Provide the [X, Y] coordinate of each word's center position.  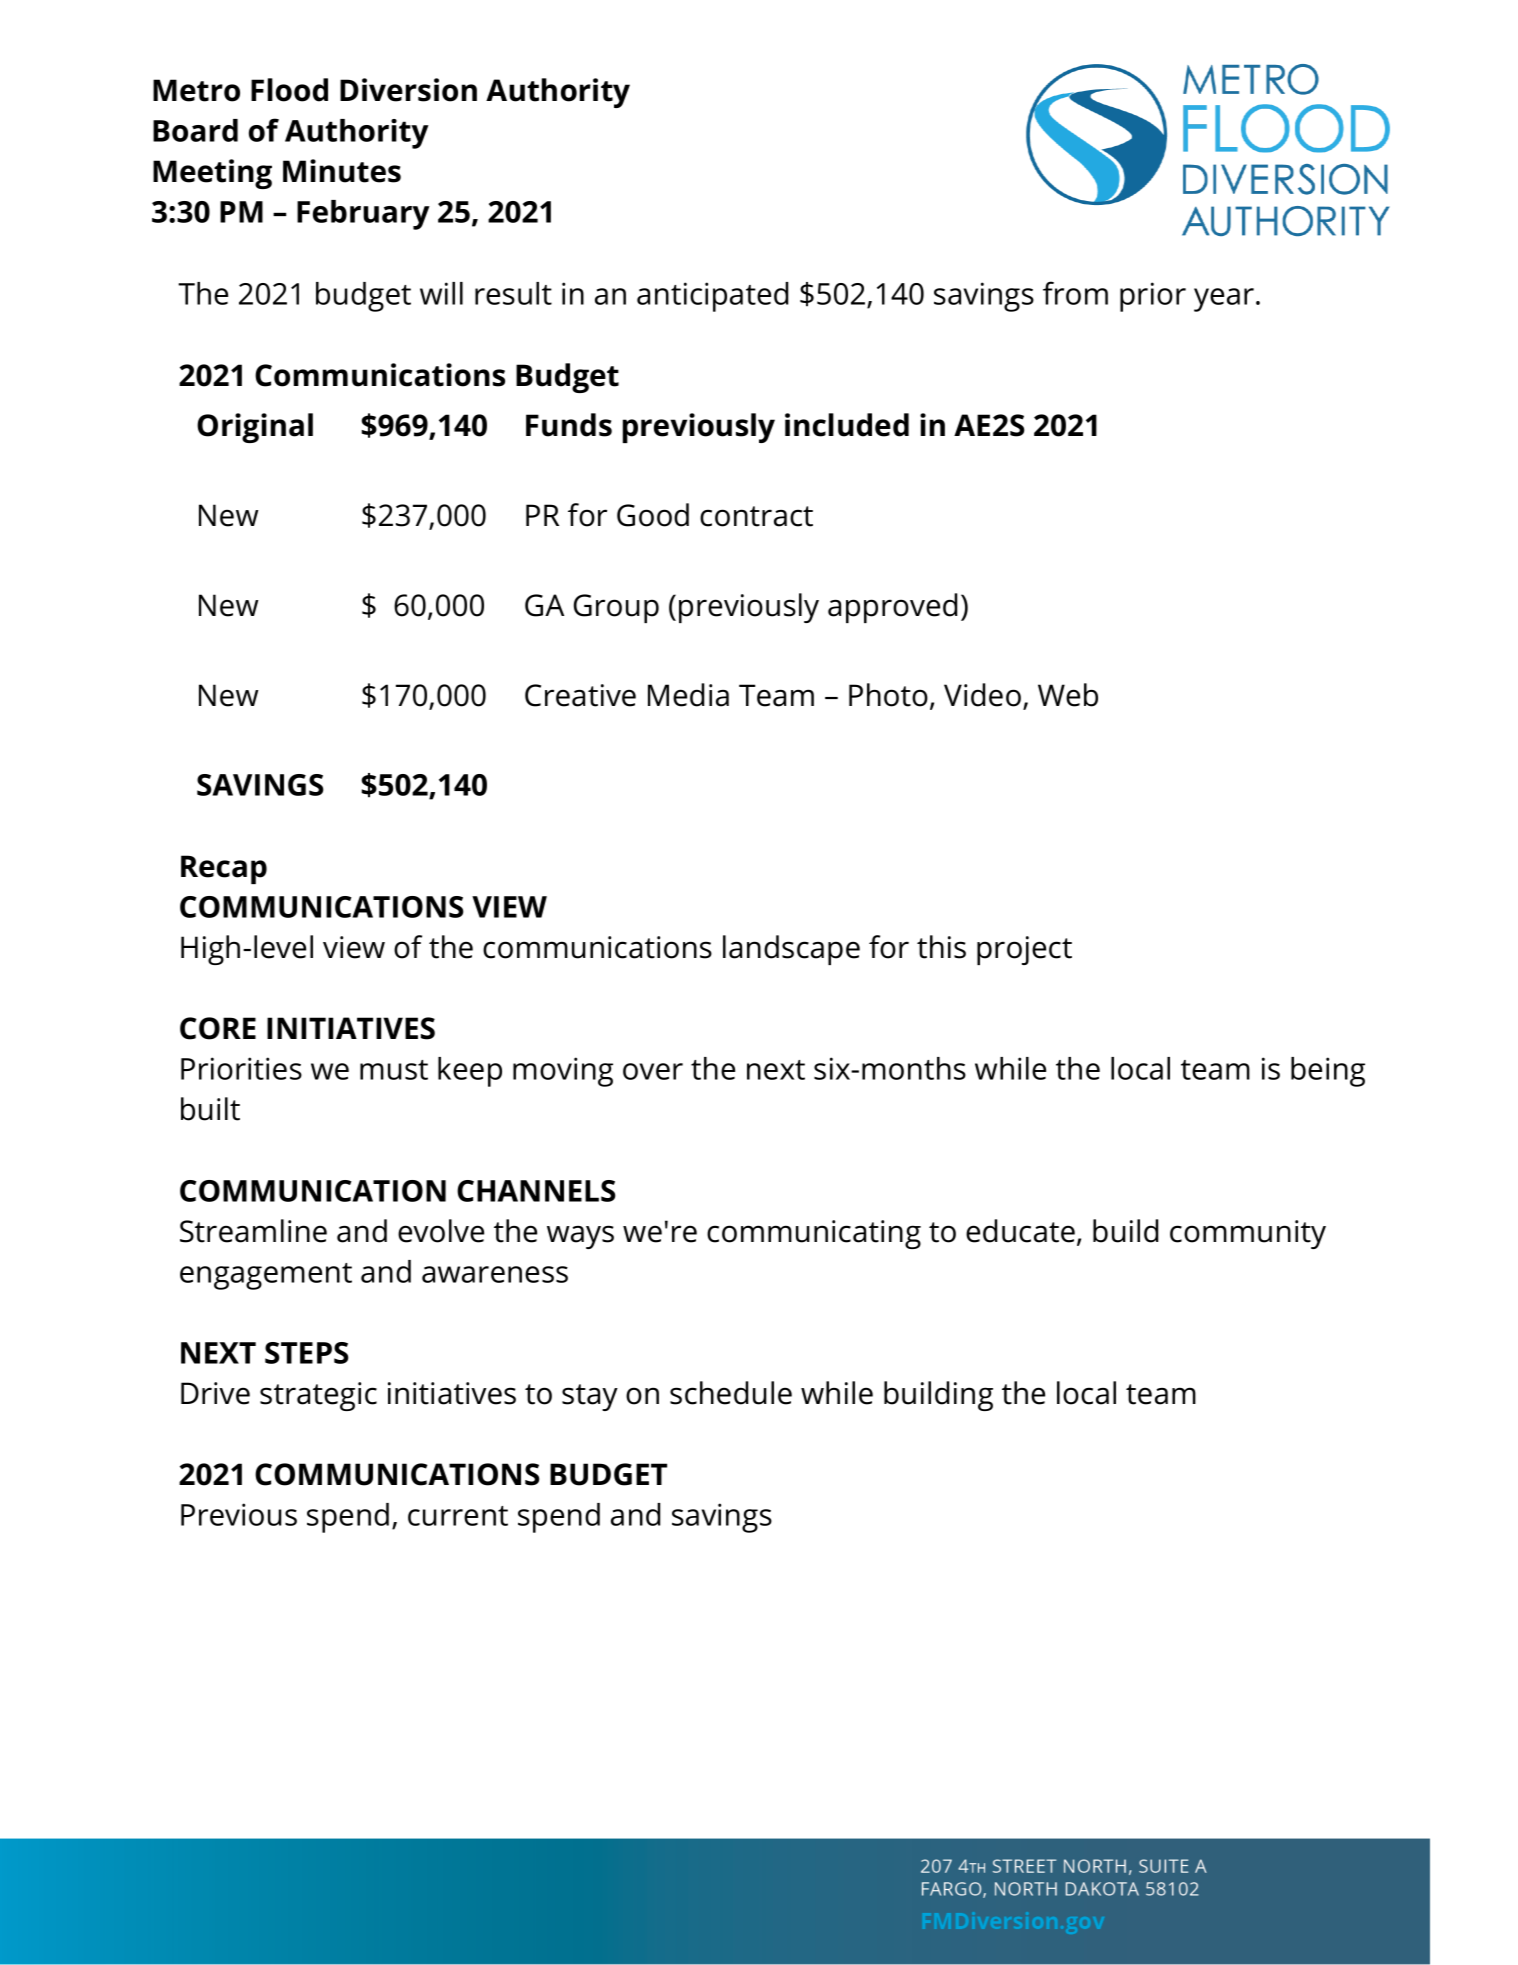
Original [255, 428]
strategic [318, 1396]
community [1248, 1234]
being [1328, 1072]
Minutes [342, 171]
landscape [791, 950]
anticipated [712, 297]
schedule [731, 1393]
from [1075, 293]
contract [756, 516]
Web [1068, 695]
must [394, 1070]
